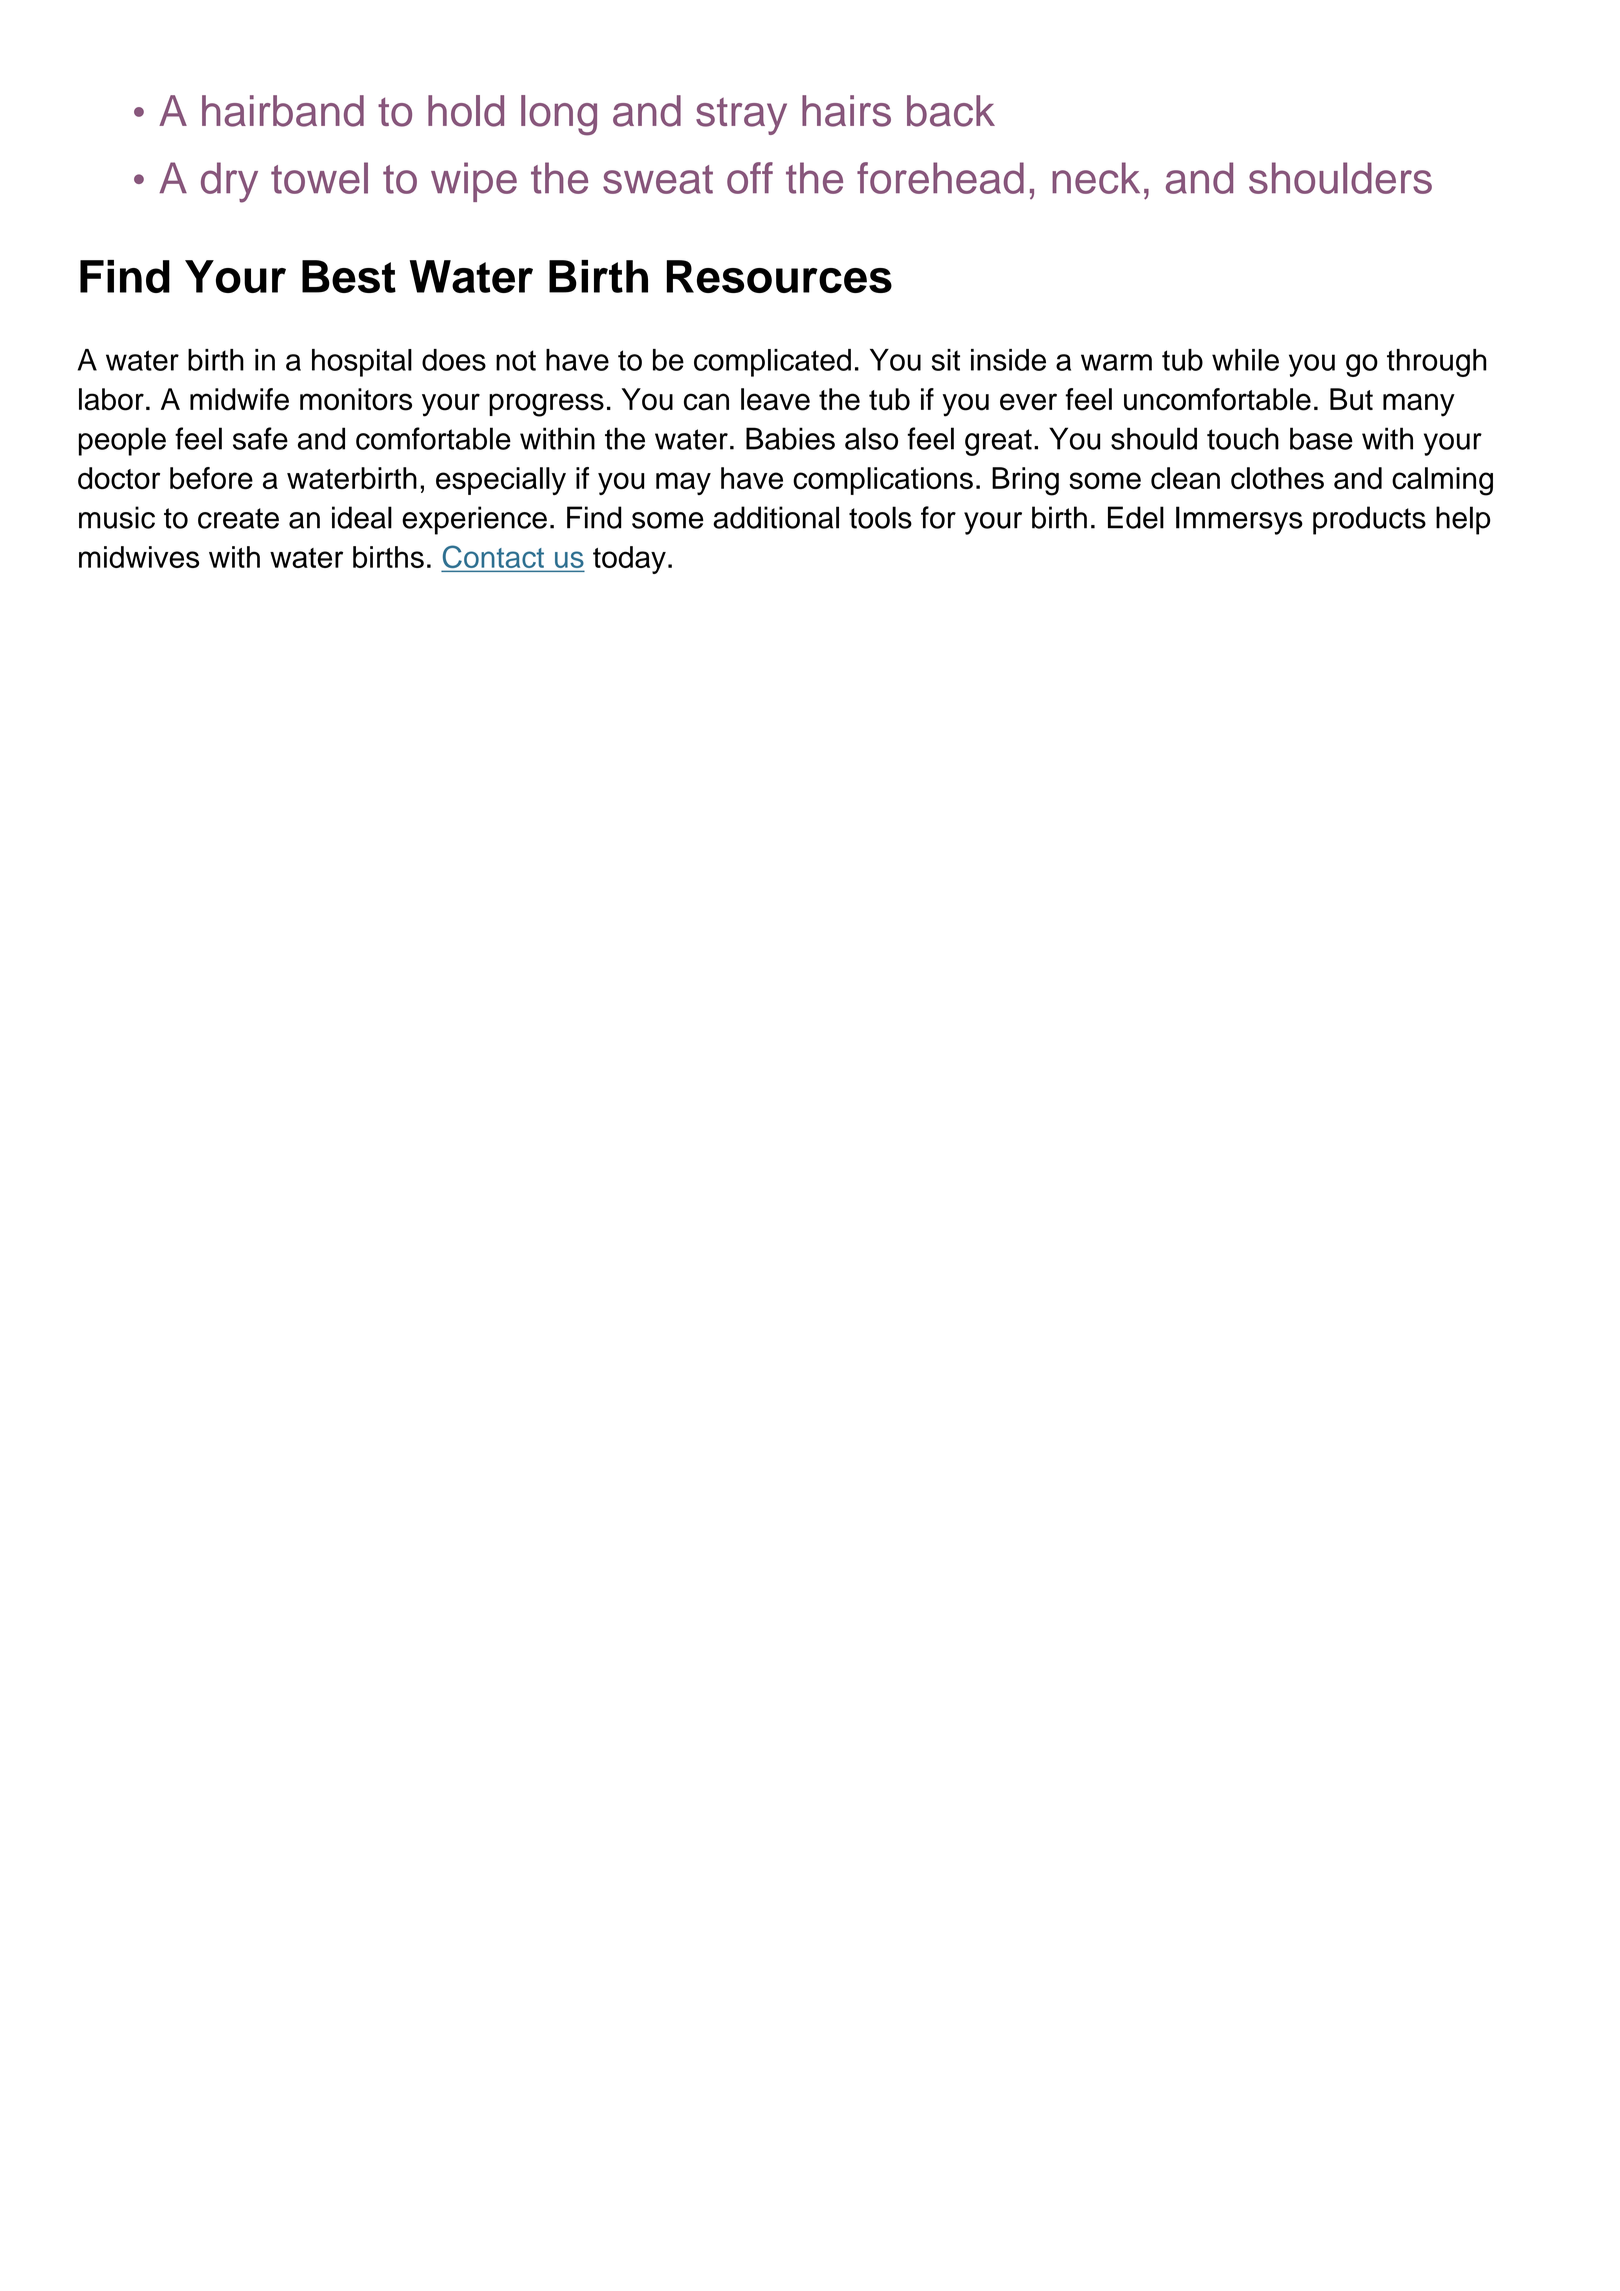 This screenshot has height=2291, width=1620. I want to click on neck, so click(1096, 178).
